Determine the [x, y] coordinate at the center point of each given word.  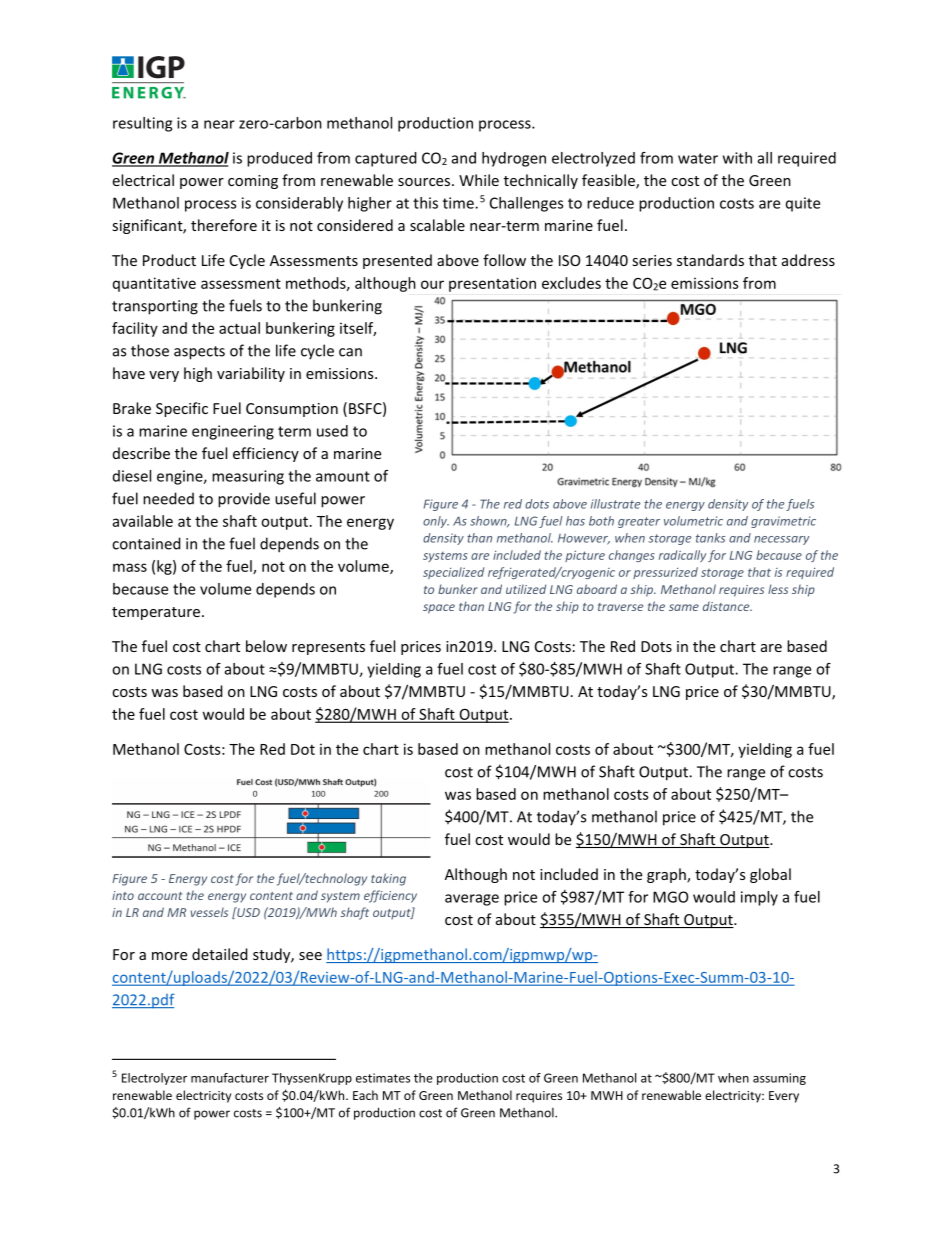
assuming [779, 1079]
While [479, 180]
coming [253, 182]
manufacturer [230, 1078]
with [737, 158]
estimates [383, 1078]
